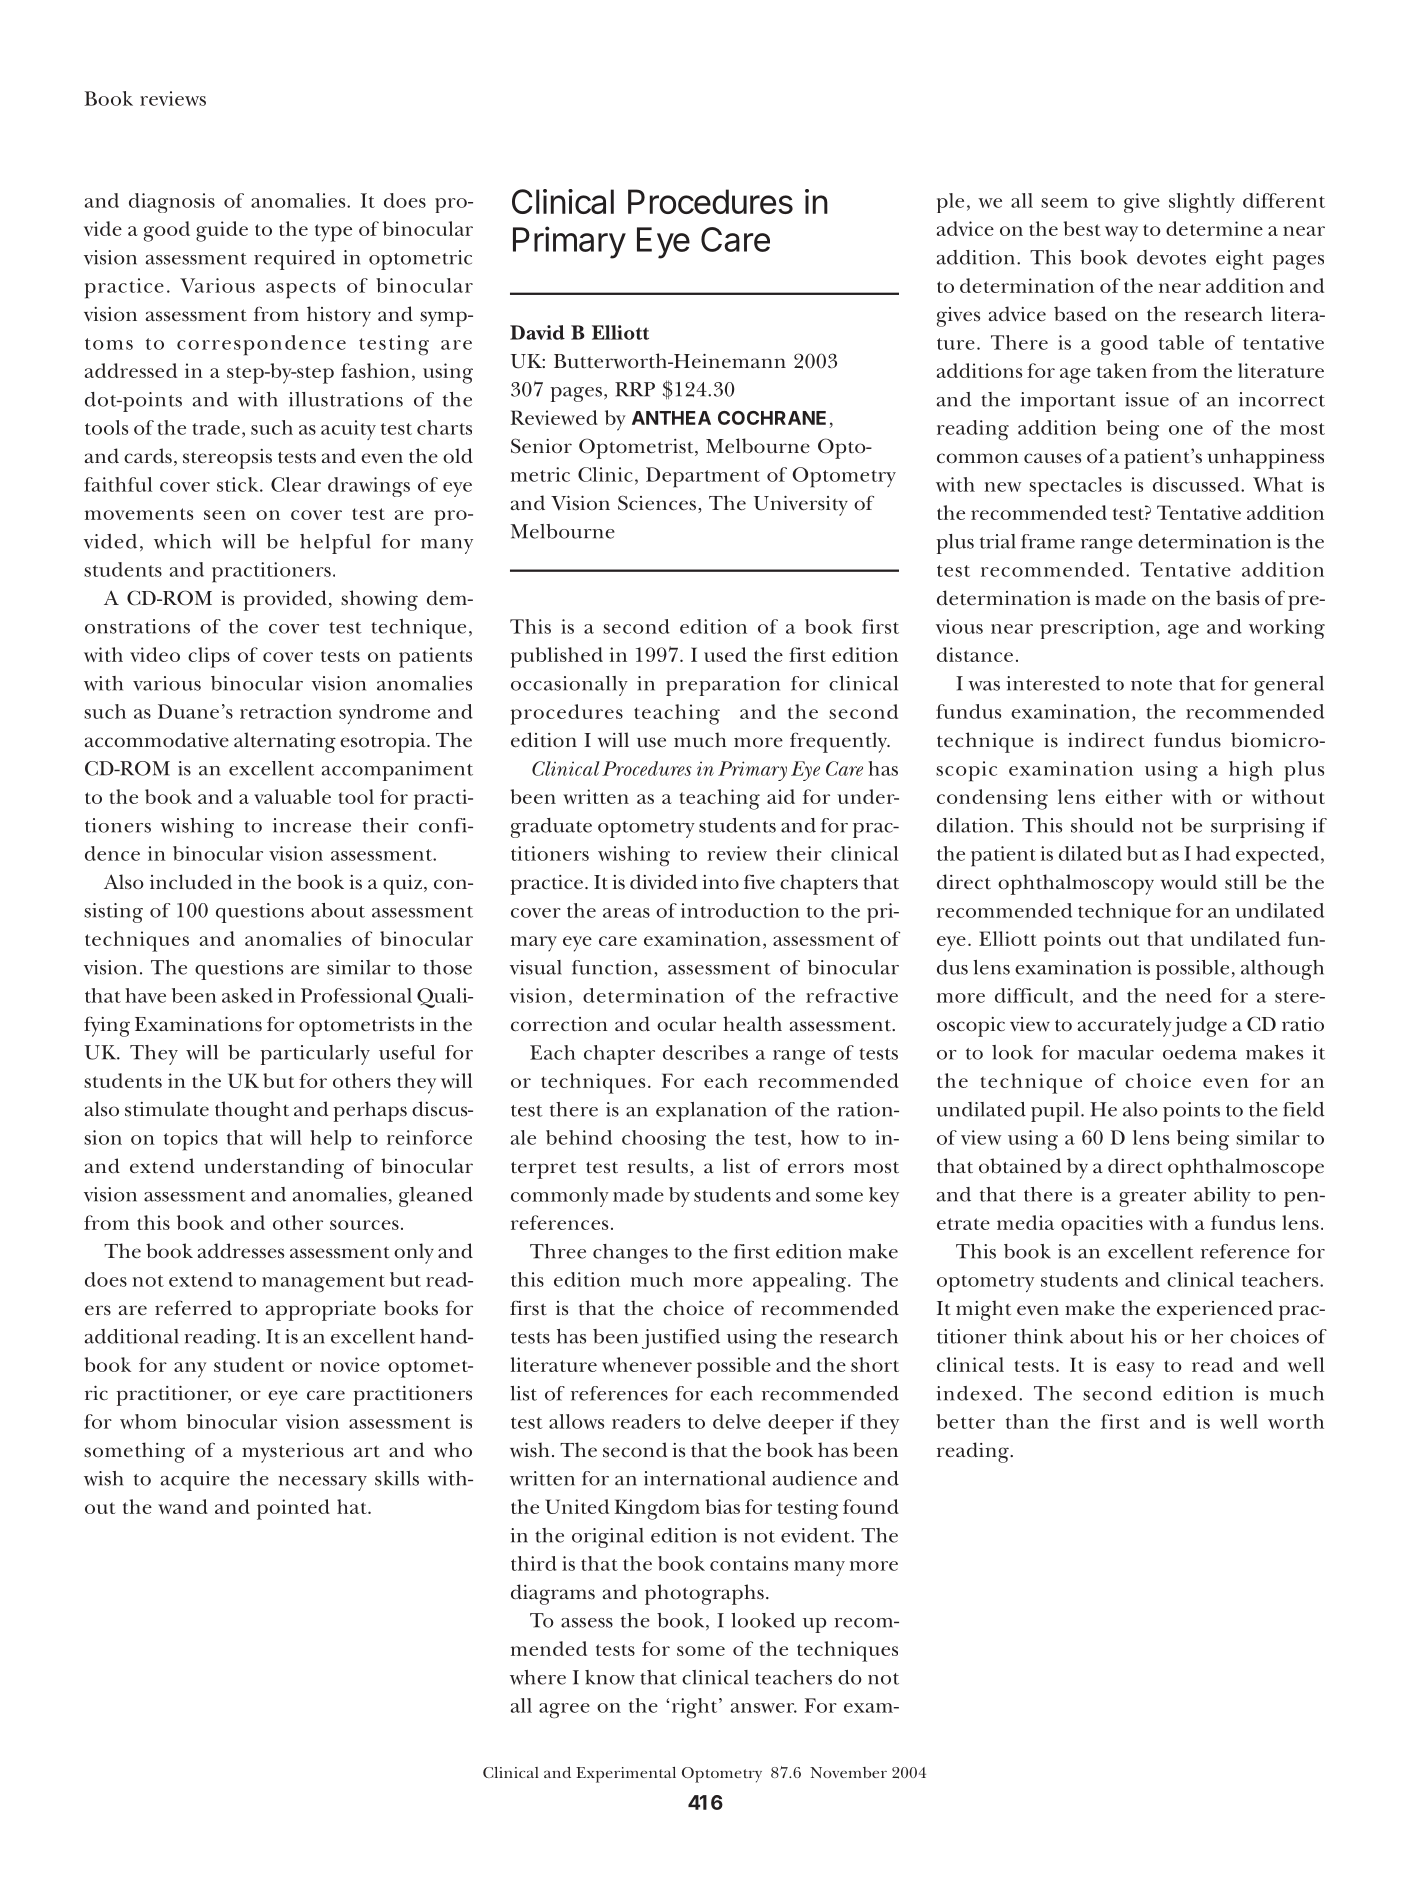  Describe the element at coordinates (1171, 257) in the document. I see `devotes` at that location.
